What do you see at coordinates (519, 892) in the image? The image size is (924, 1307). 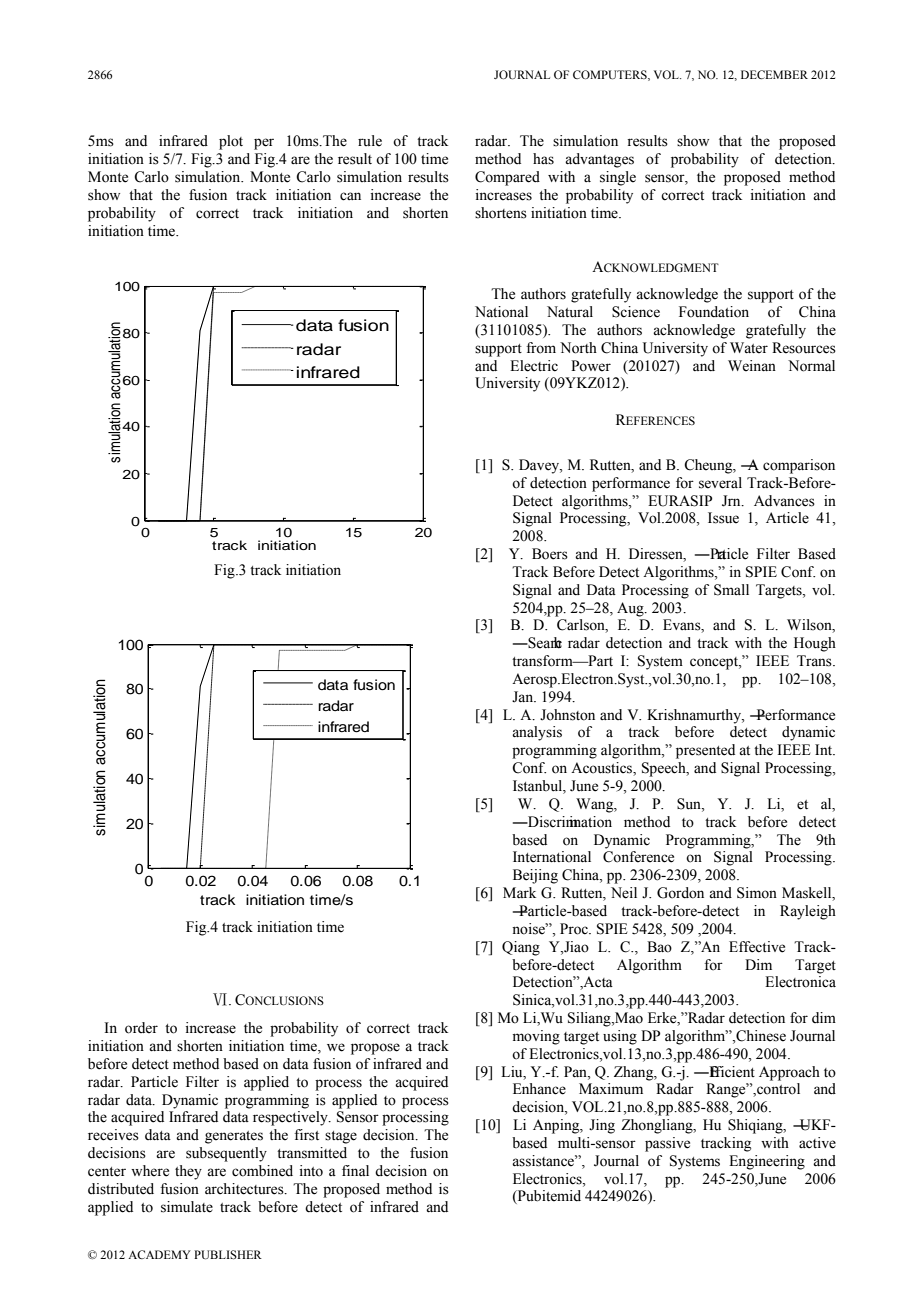 I see `Mark` at bounding box center [519, 892].
